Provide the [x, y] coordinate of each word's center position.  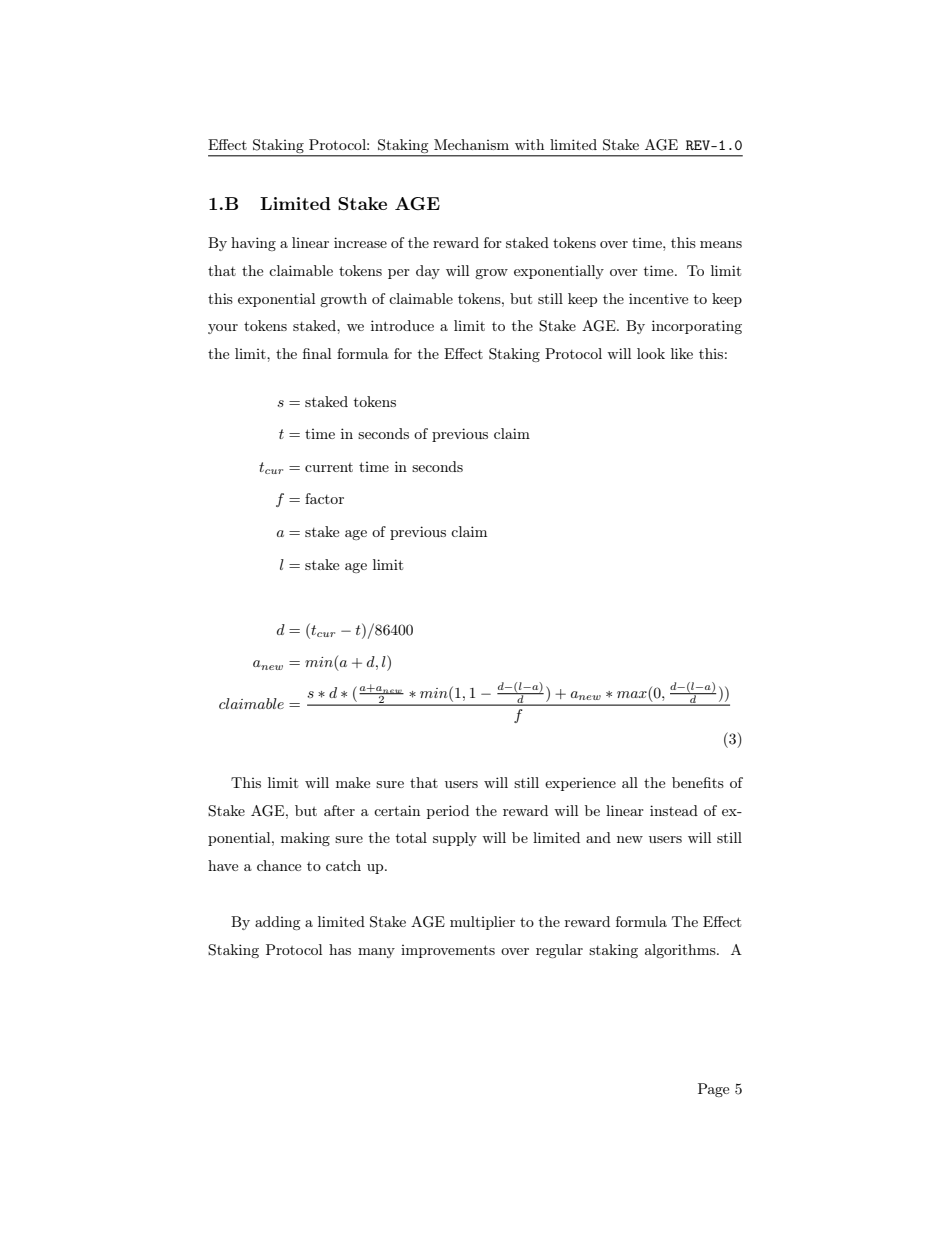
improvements [448, 951]
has [340, 949]
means [721, 244]
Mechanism [471, 144]
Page [713, 1090]
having [253, 244]
